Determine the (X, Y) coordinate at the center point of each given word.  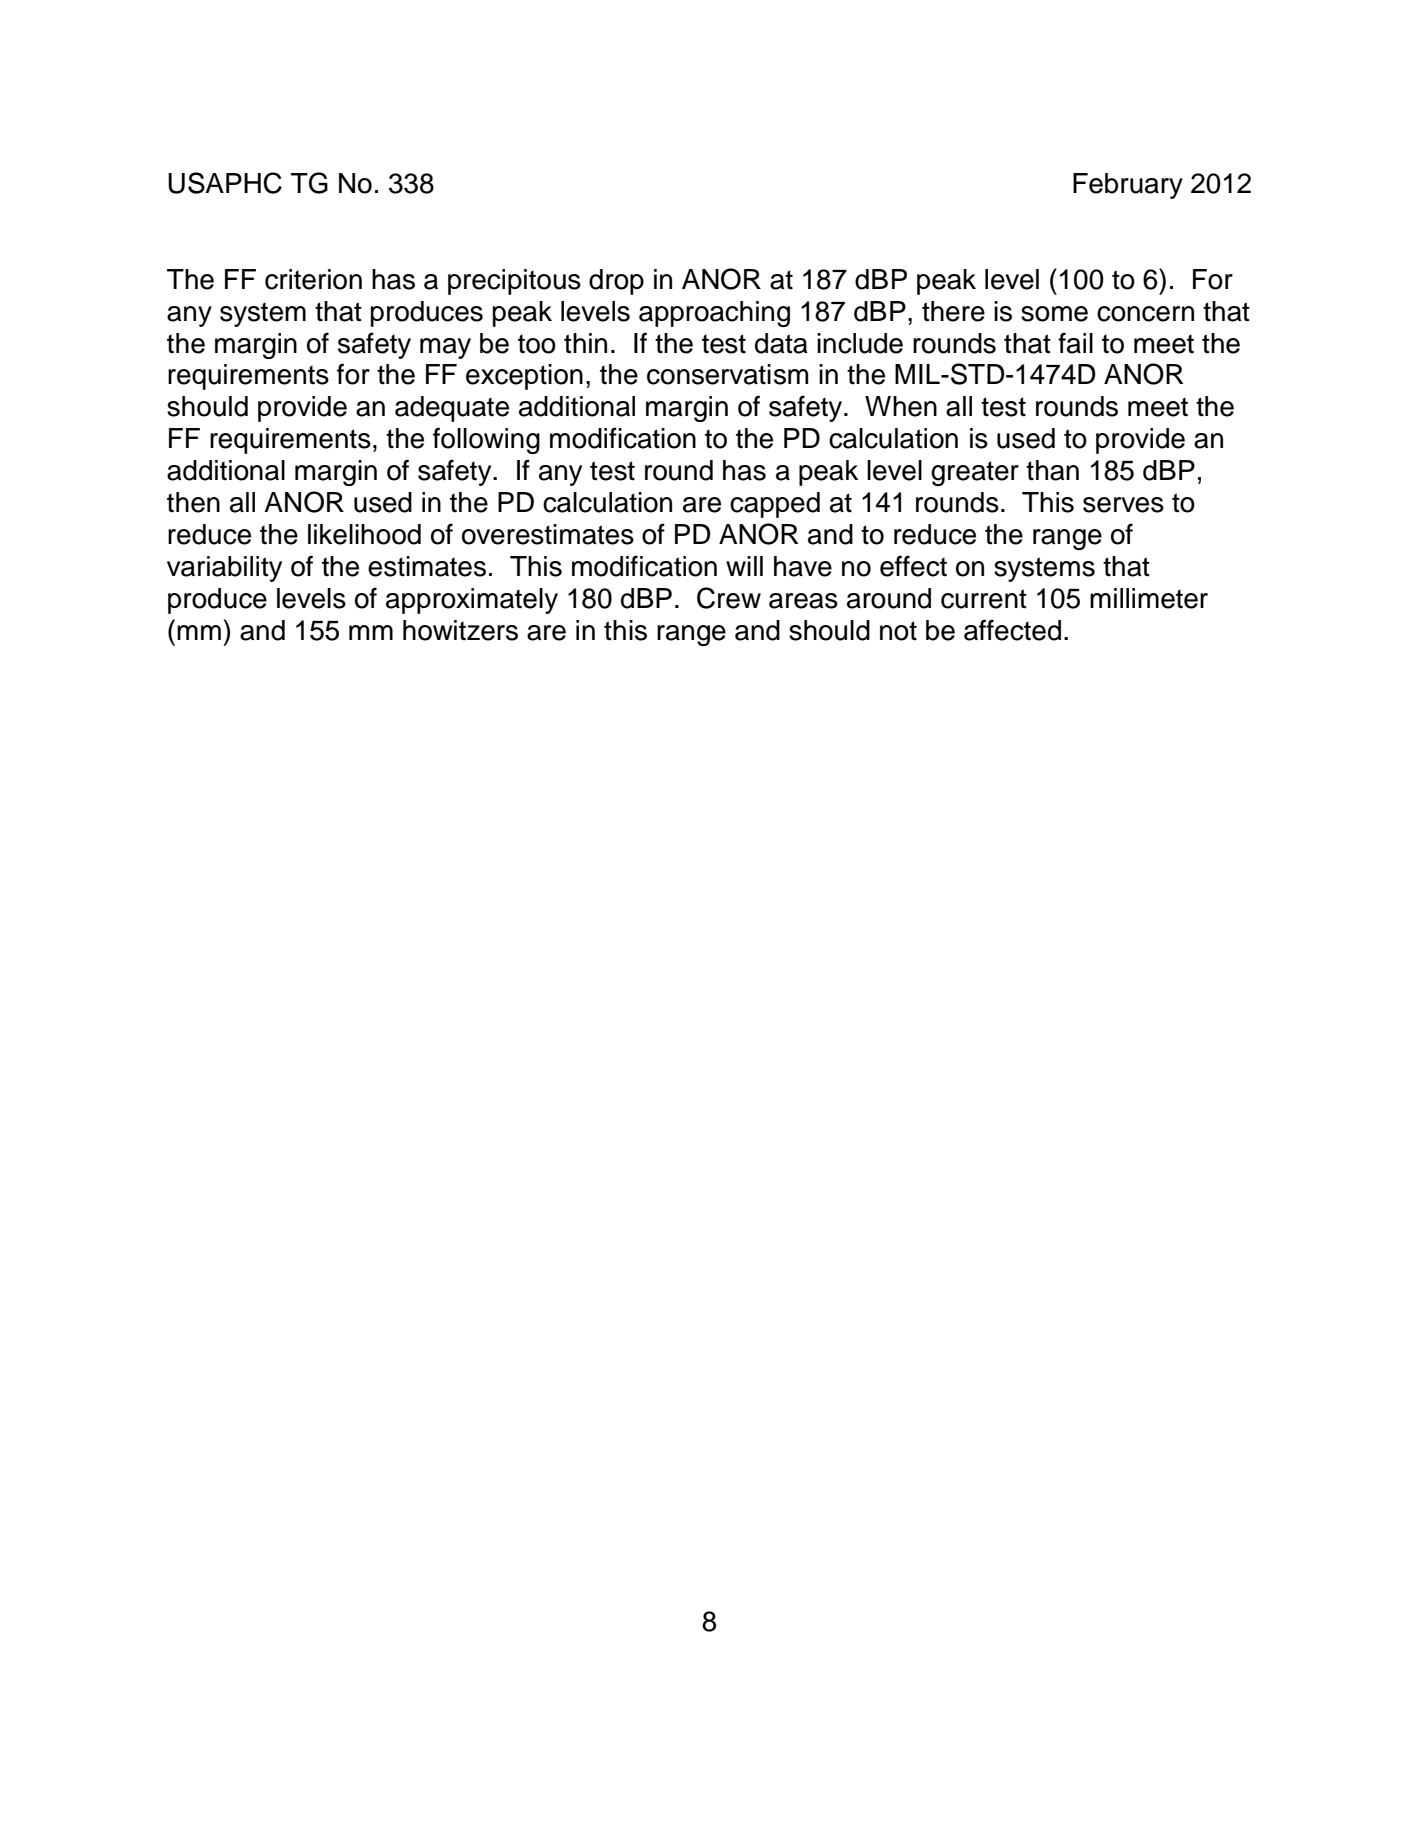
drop (616, 282)
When (901, 406)
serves (1123, 505)
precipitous (514, 282)
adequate (452, 409)
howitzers (460, 630)
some (1054, 314)
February (1128, 186)
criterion (313, 279)
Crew (729, 598)
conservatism (727, 374)
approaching (714, 314)
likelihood (364, 534)
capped (775, 505)
